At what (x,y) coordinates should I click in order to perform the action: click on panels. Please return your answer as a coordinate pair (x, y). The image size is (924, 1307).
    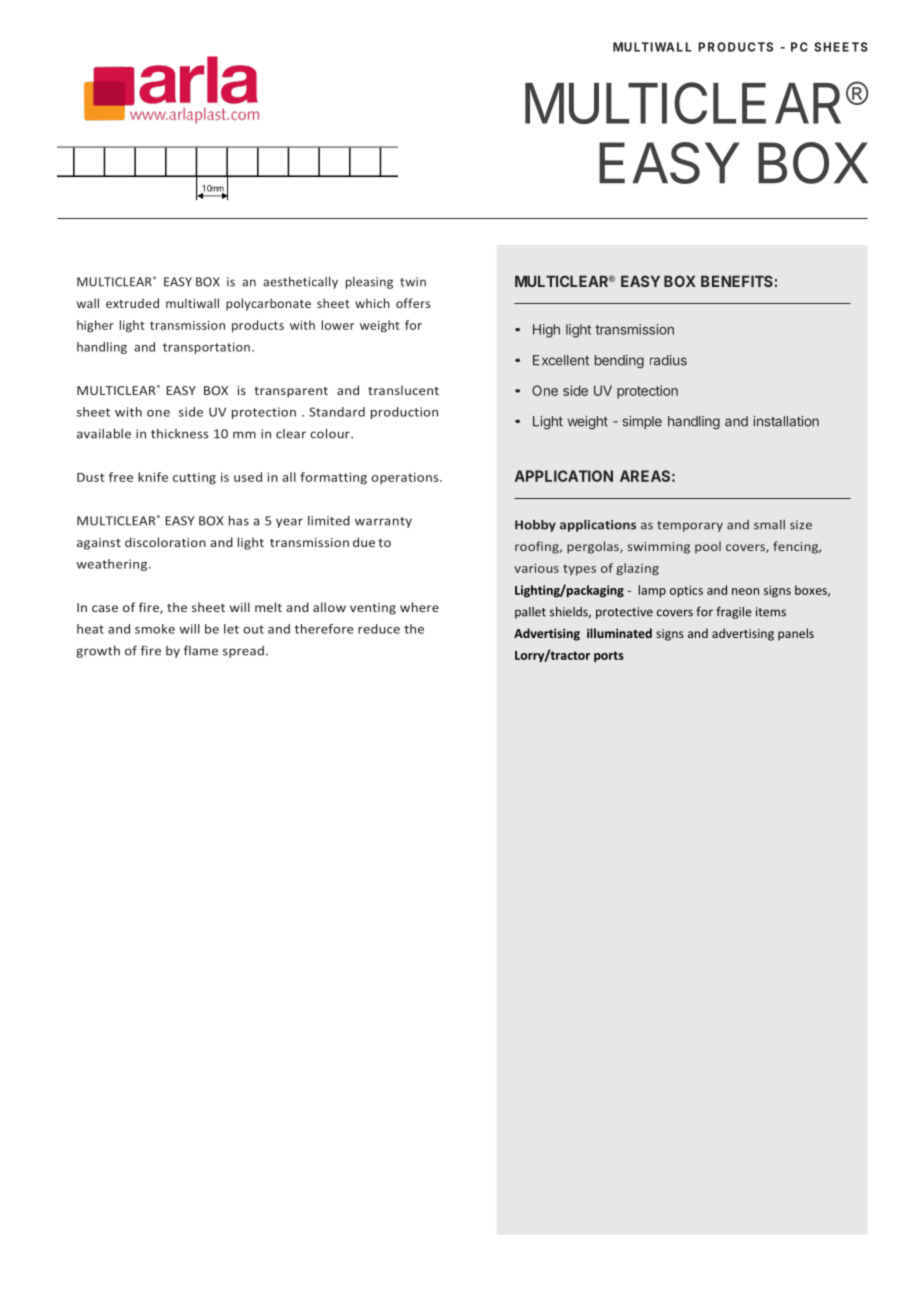
    Looking at the image, I should click on (796, 634).
